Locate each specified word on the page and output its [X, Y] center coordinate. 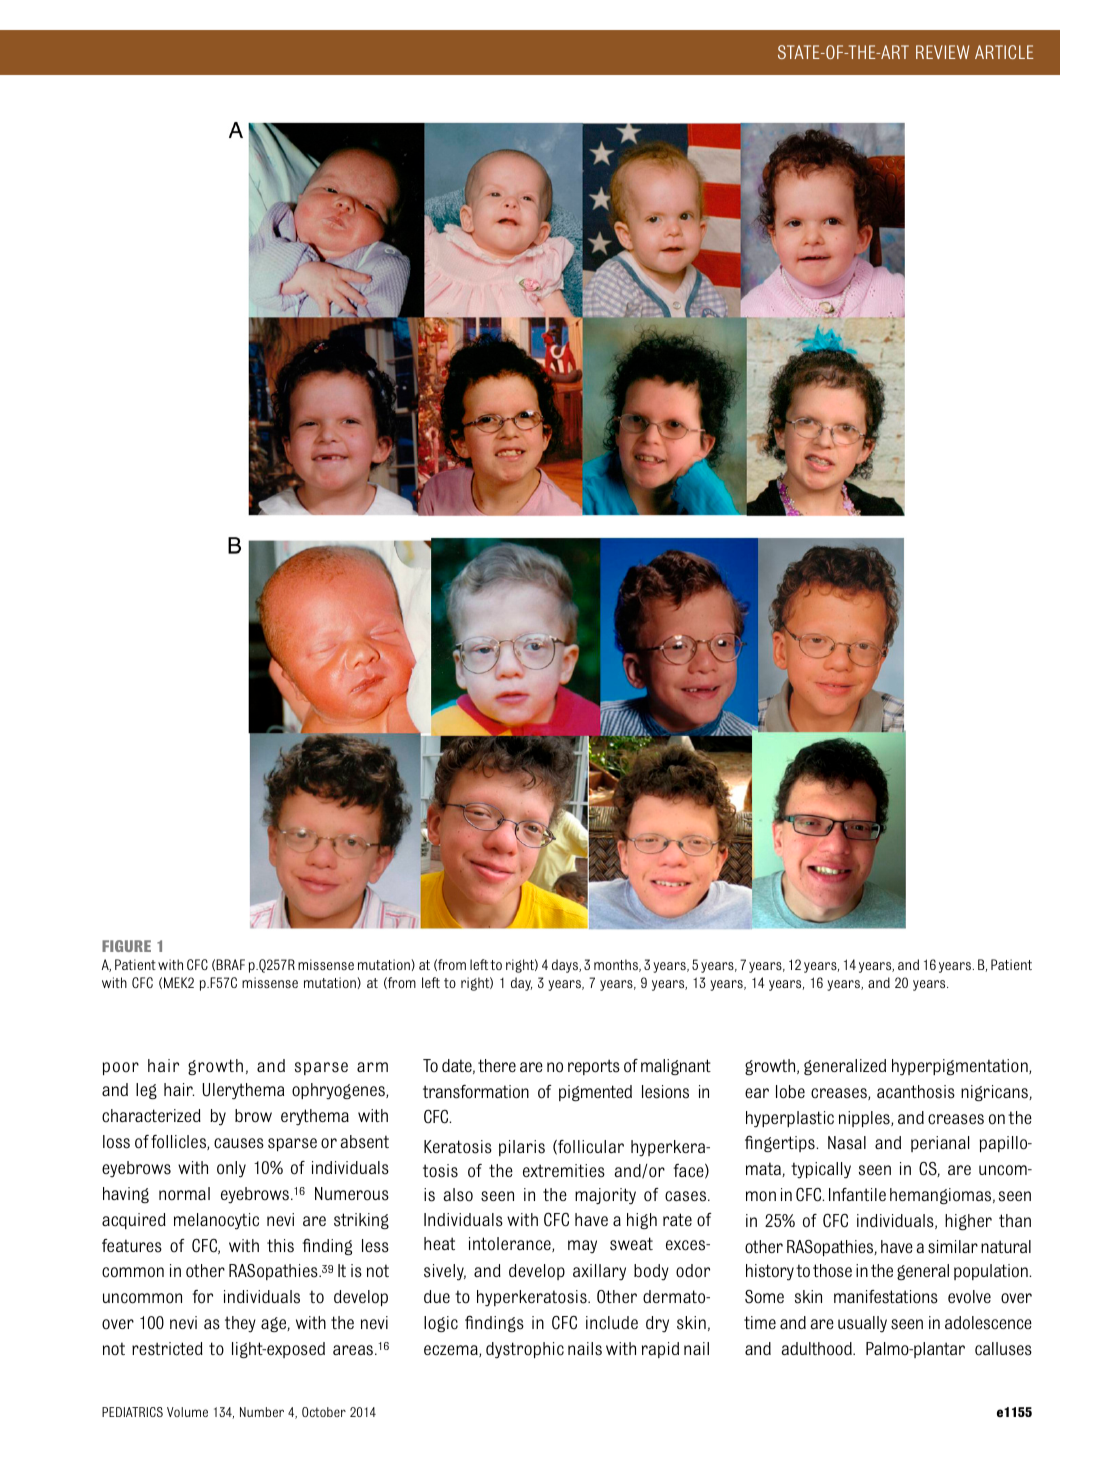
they [240, 1324]
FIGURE [126, 946]
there [497, 1065]
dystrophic [525, 1350]
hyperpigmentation [961, 1067]
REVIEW [942, 52]
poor [121, 1068]
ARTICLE [1004, 52]
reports [594, 1067]
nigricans [995, 1093]
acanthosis [916, 1092]
